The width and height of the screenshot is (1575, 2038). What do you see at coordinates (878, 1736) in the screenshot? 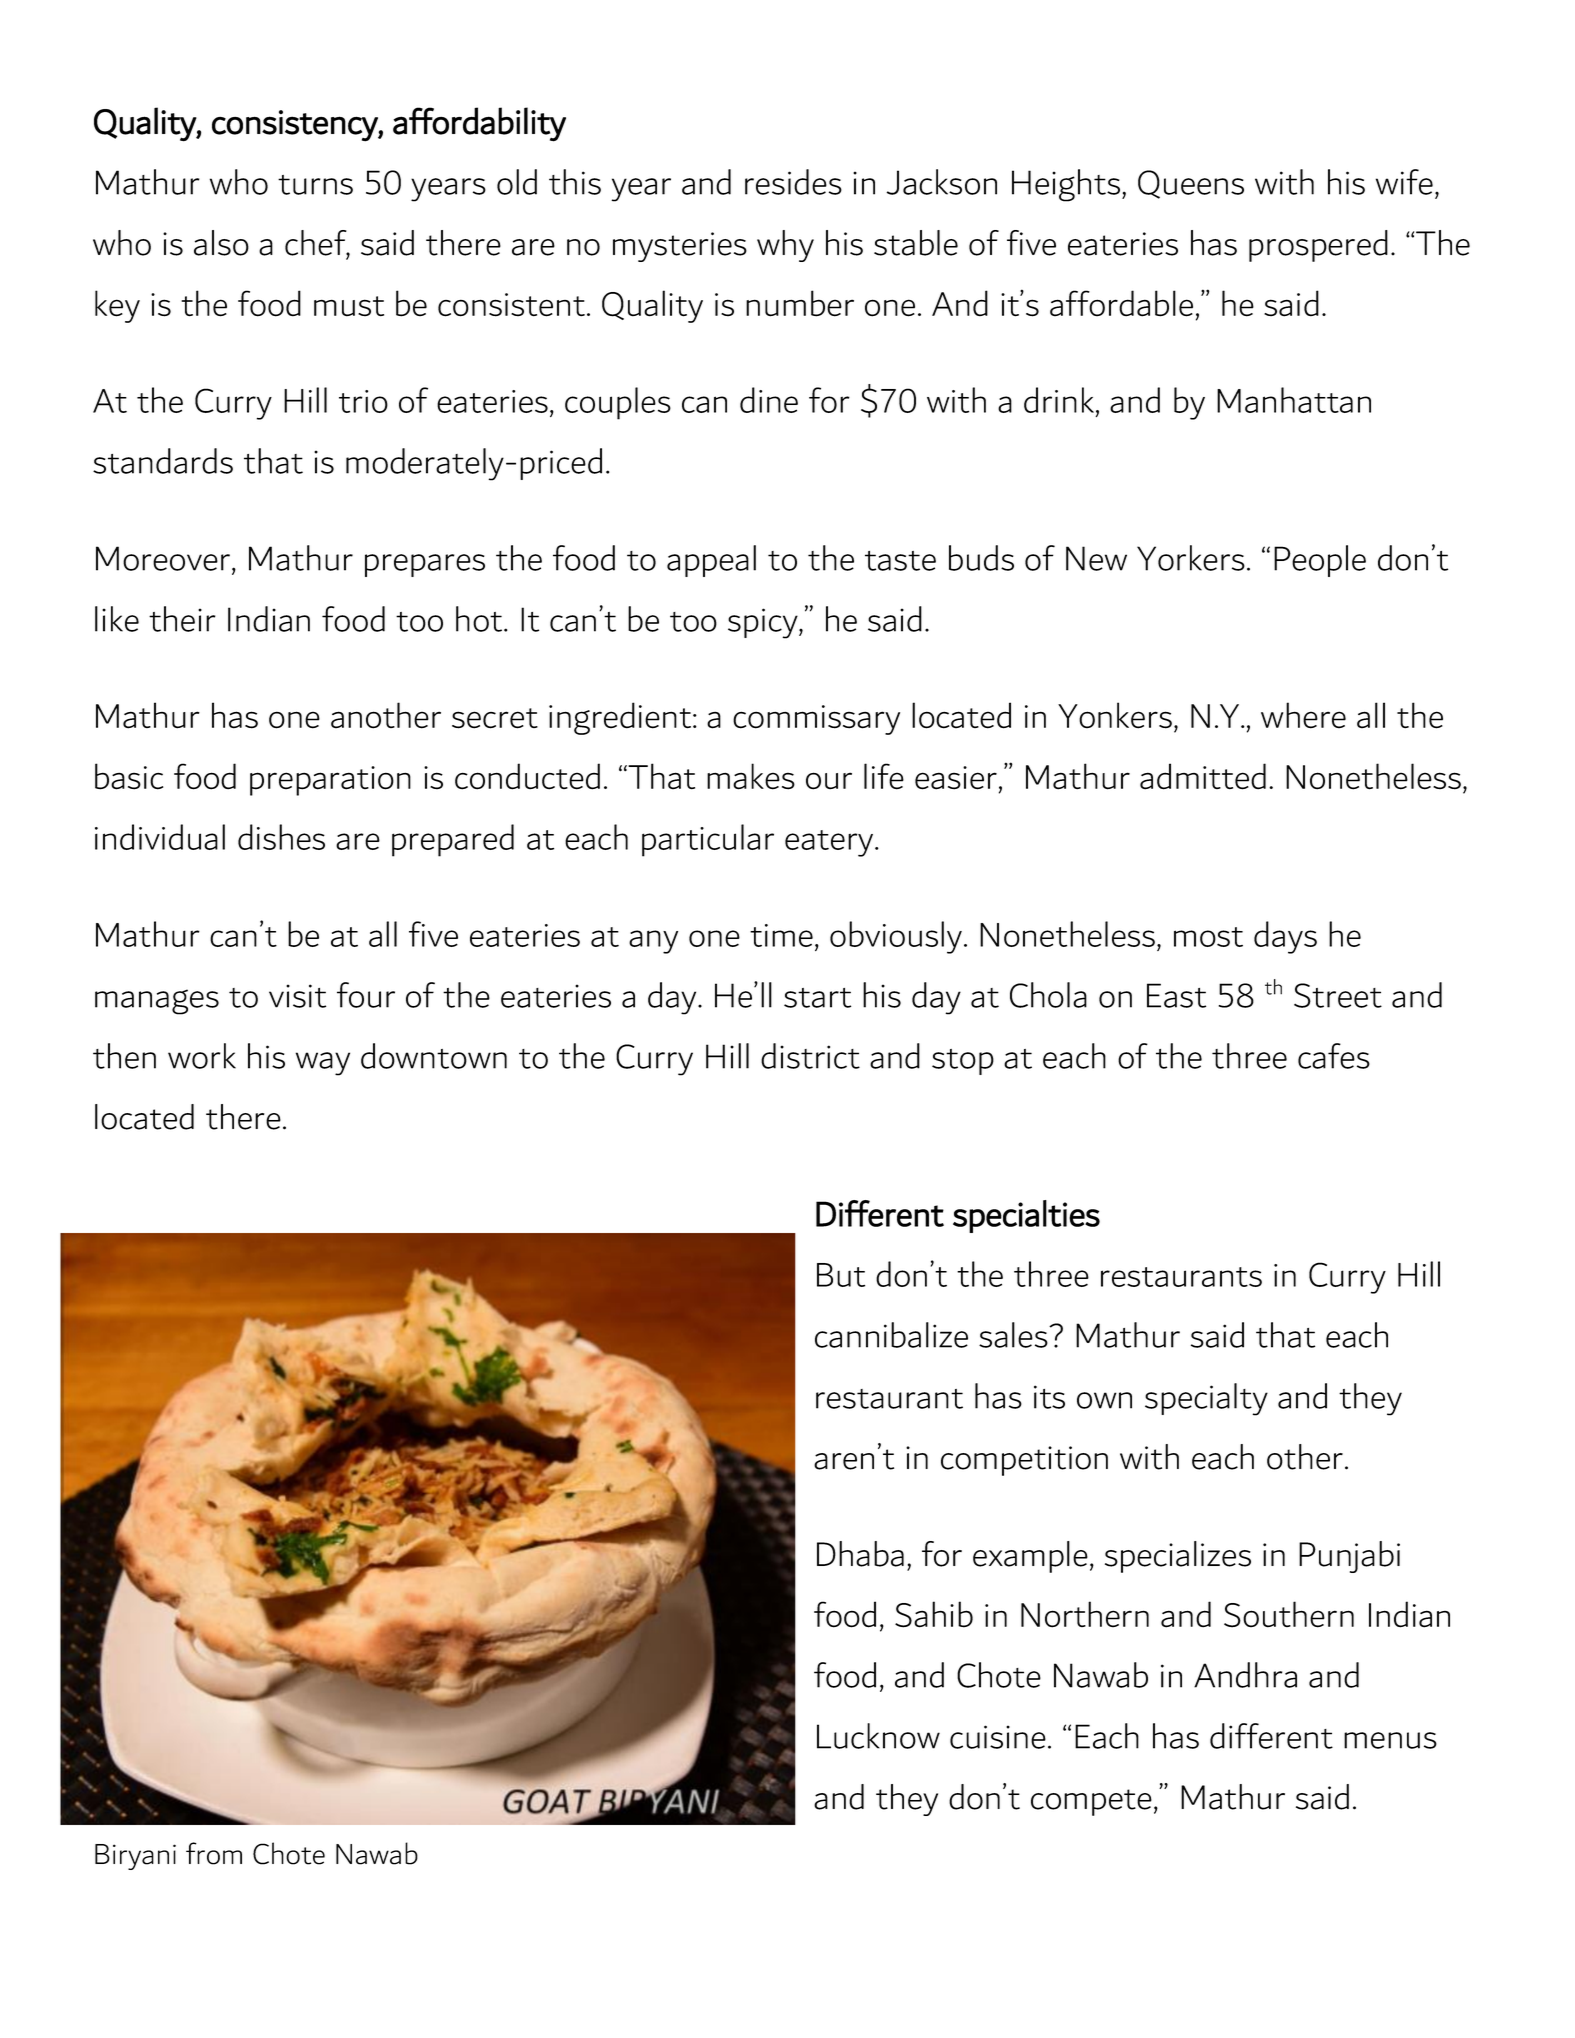
I see `Lucknow` at bounding box center [878, 1736].
